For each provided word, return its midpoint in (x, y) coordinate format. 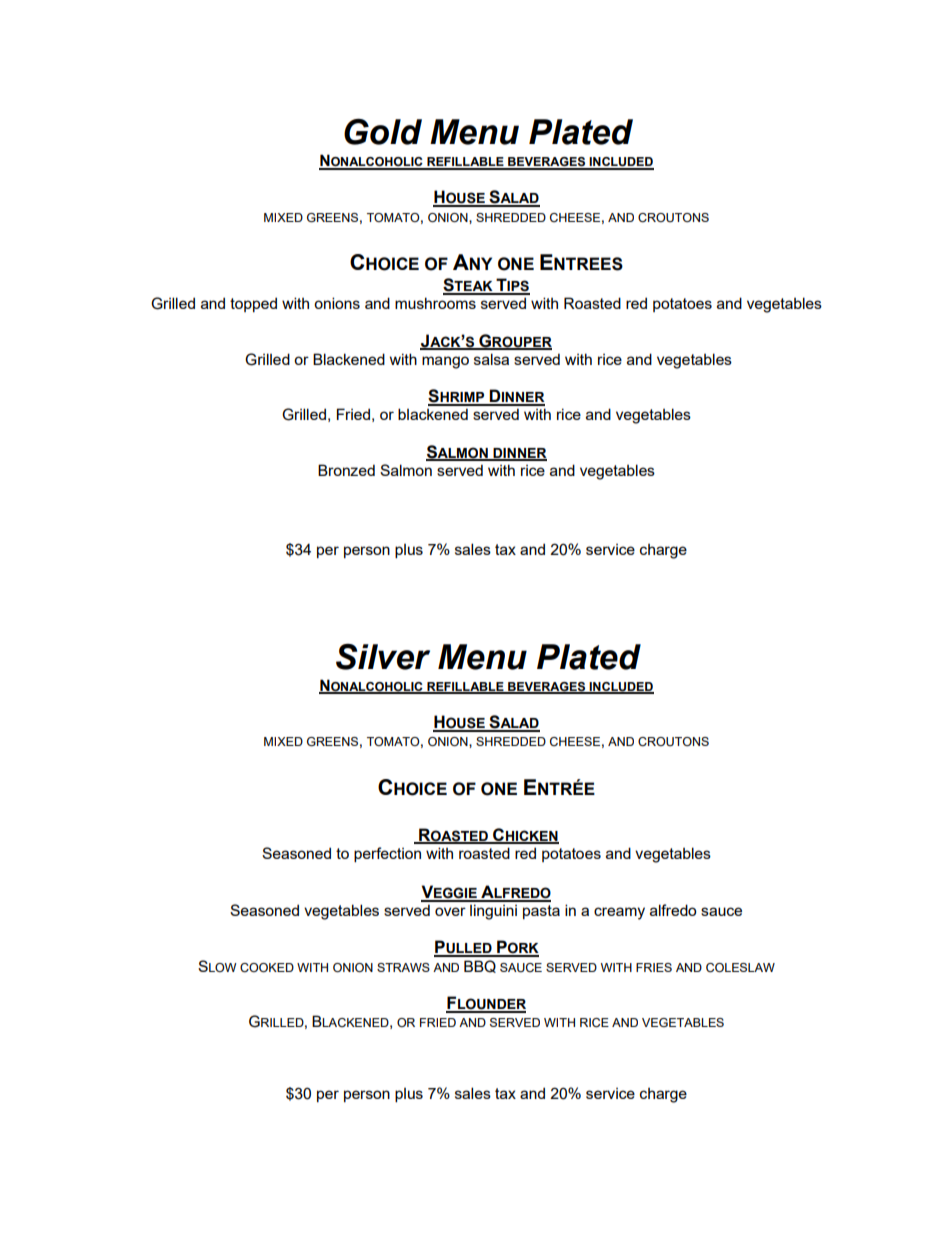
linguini (493, 912)
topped (253, 304)
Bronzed (346, 470)
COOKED (267, 967)
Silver (383, 657)
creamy (619, 913)
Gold (383, 132)
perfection (387, 854)
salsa (491, 359)
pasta (541, 912)
